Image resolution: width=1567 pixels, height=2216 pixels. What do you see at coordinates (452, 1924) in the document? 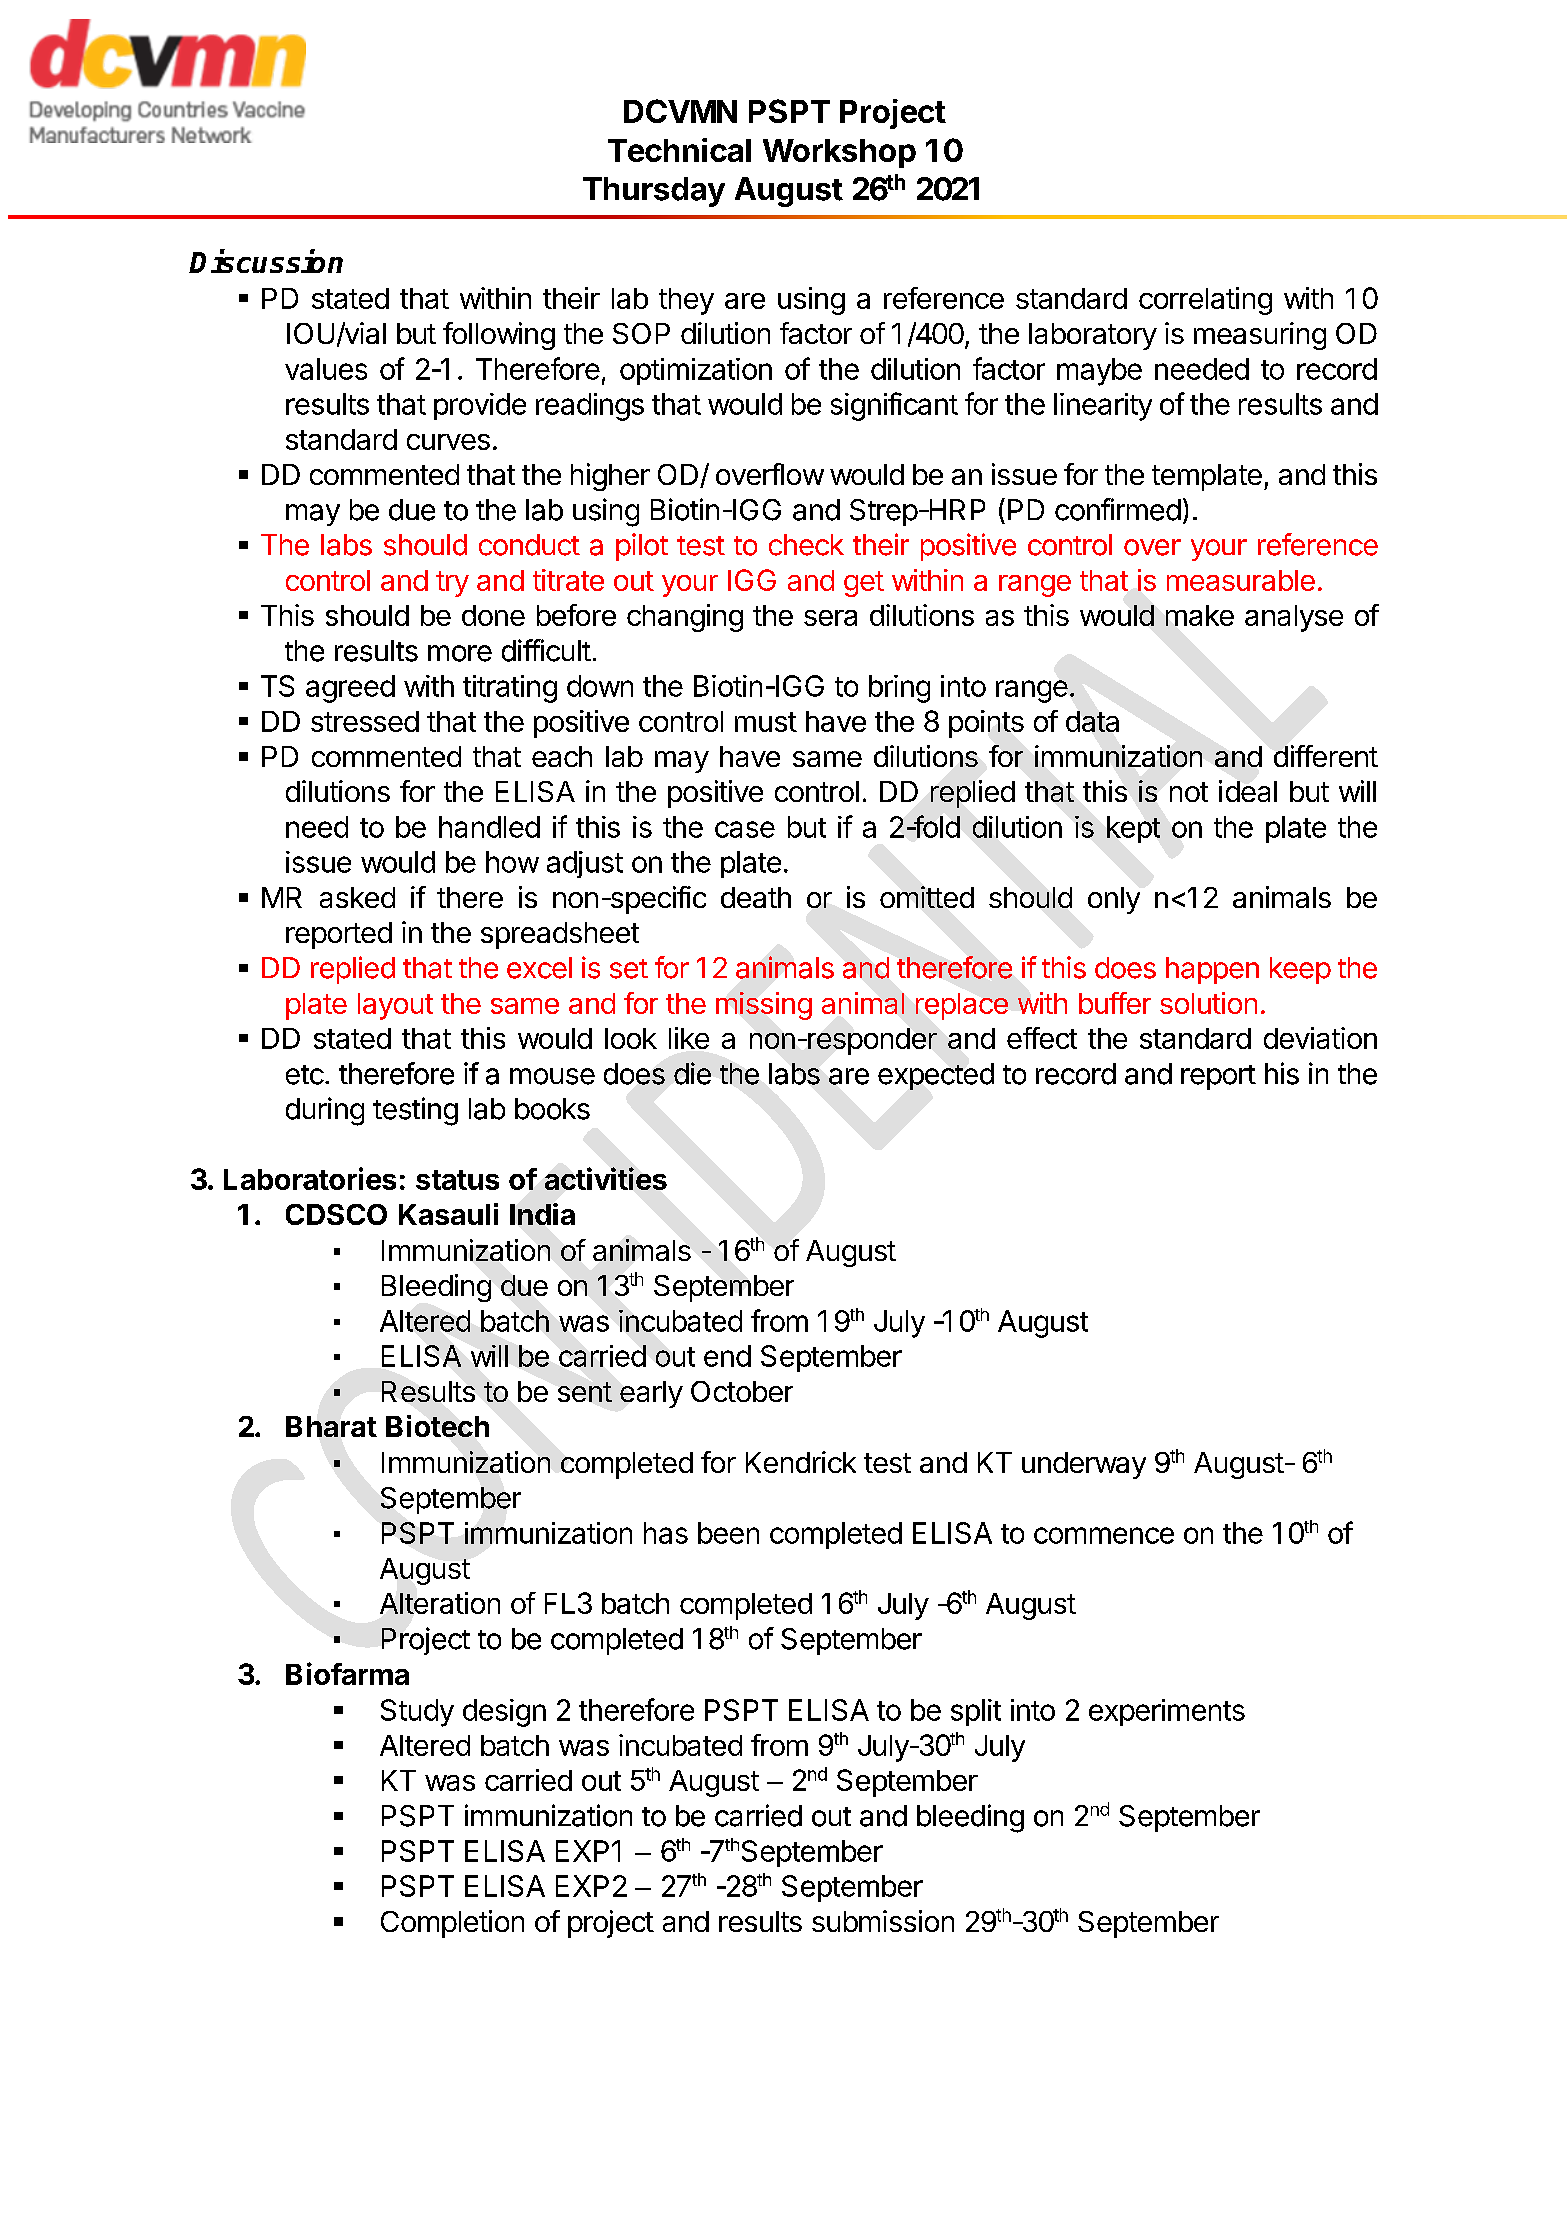
I see `Completion` at bounding box center [452, 1924].
